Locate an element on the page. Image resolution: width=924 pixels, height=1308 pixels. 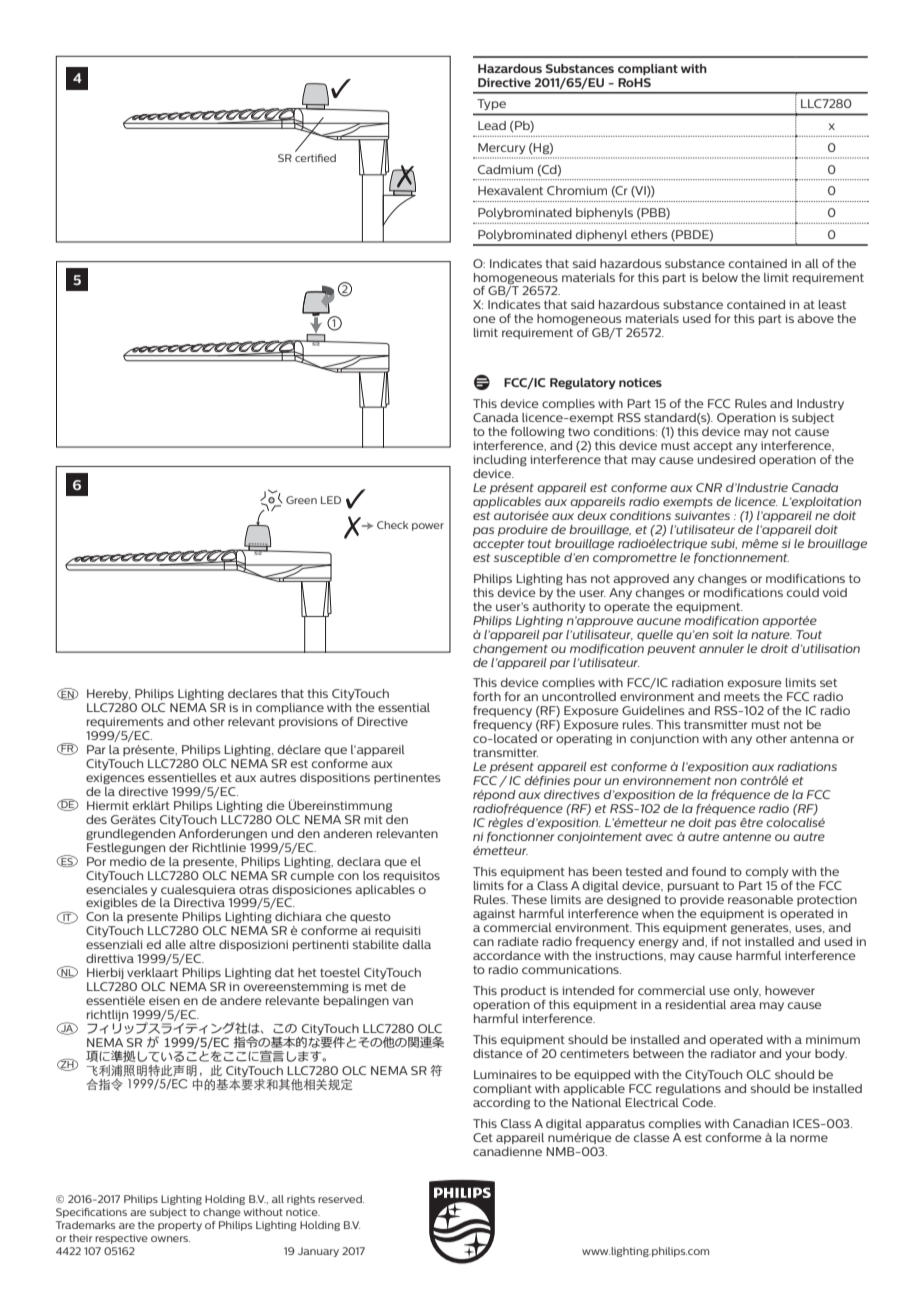
Hereby is located at coordinates (109, 694).
